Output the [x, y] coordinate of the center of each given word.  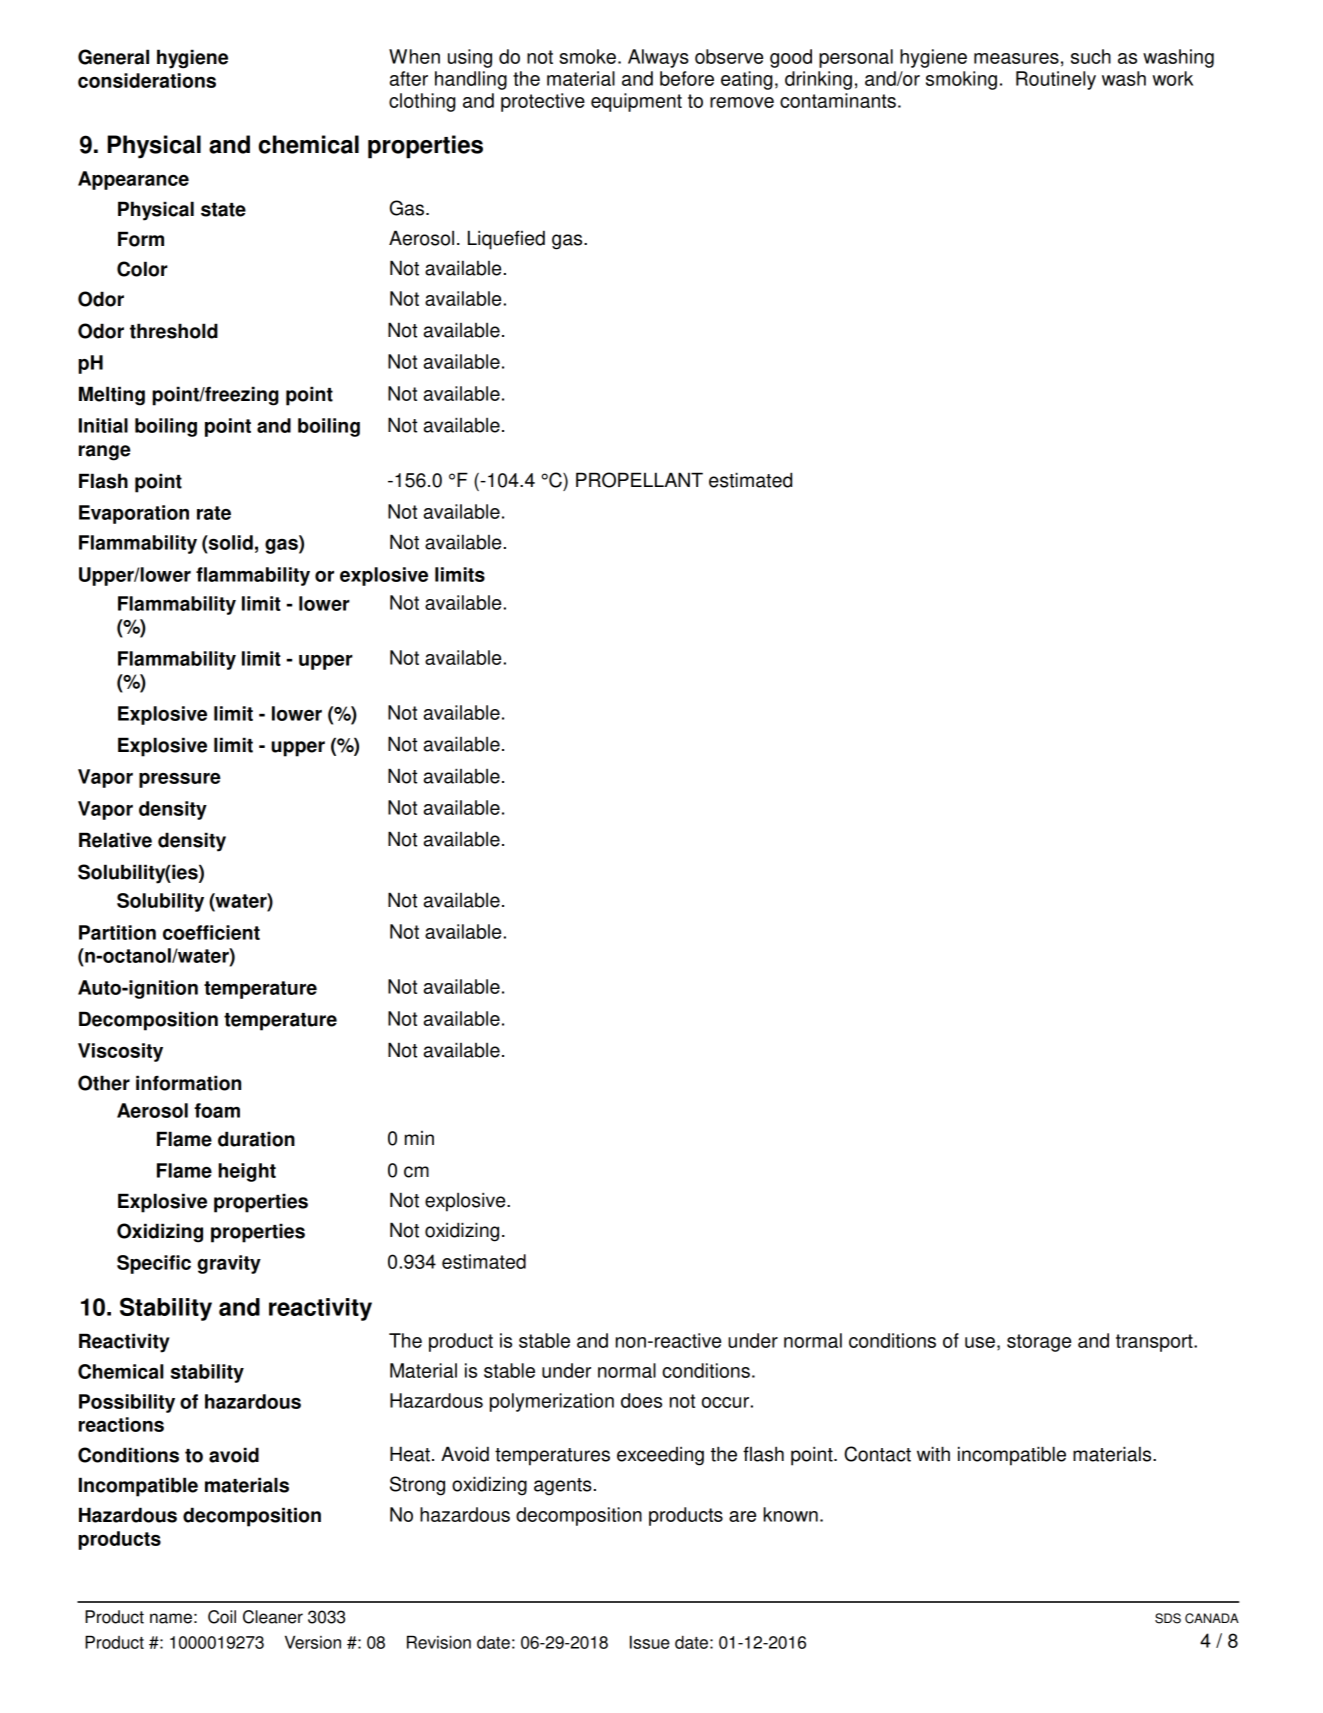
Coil [222, 1617]
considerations [147, 80]
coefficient [211, 932]
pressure [180, 780]
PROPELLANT [639, 480]
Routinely [1056, 80]
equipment [636, 102]
